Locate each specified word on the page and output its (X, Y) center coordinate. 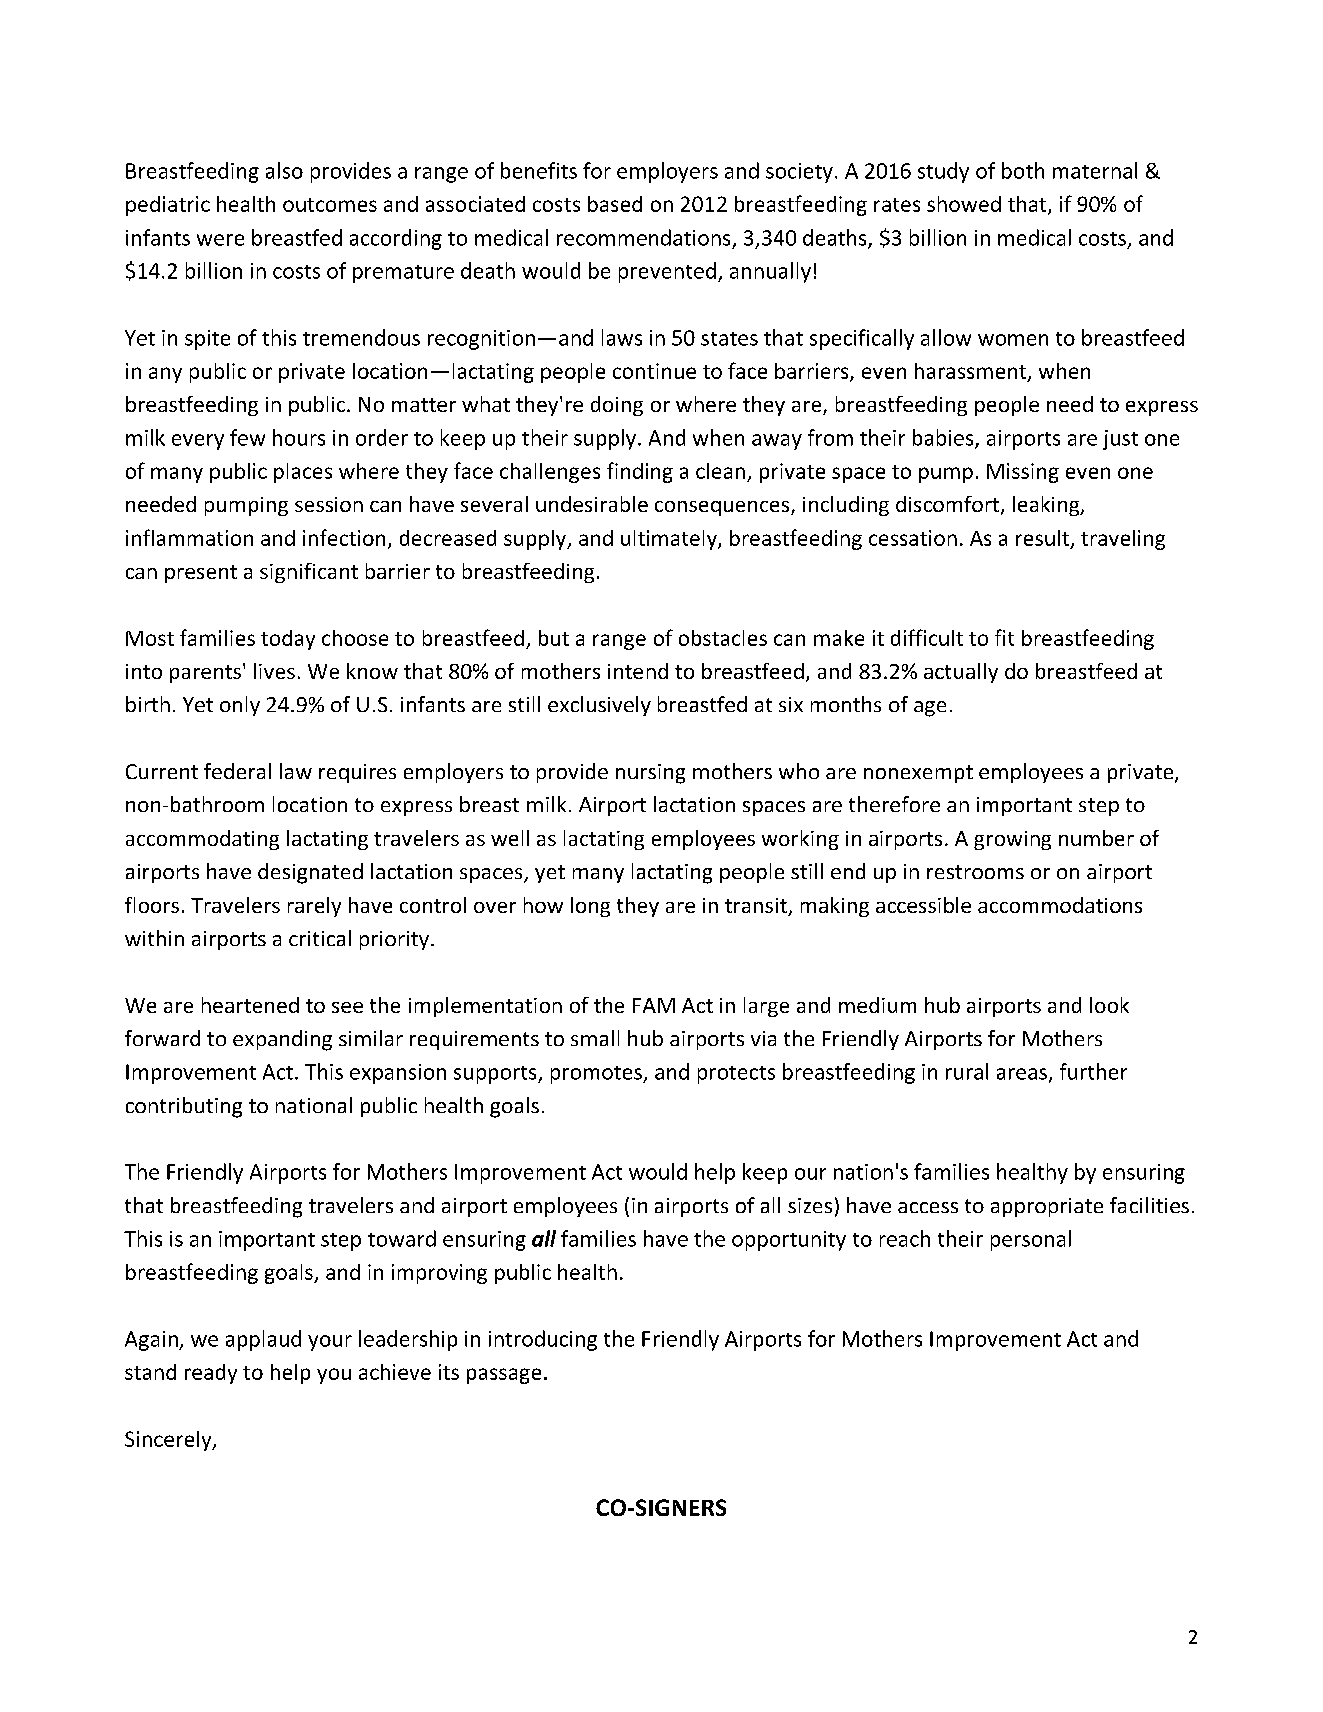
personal (1031, 1240)
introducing (543, 1340)
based (615, 204)
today (288, 640)
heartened (250, 1005)
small (595, 1038)
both (1023, 170)
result (1044, 539)
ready (211, 1374)
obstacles (723, 638)
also (284, 170)
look (1109, 1005)
